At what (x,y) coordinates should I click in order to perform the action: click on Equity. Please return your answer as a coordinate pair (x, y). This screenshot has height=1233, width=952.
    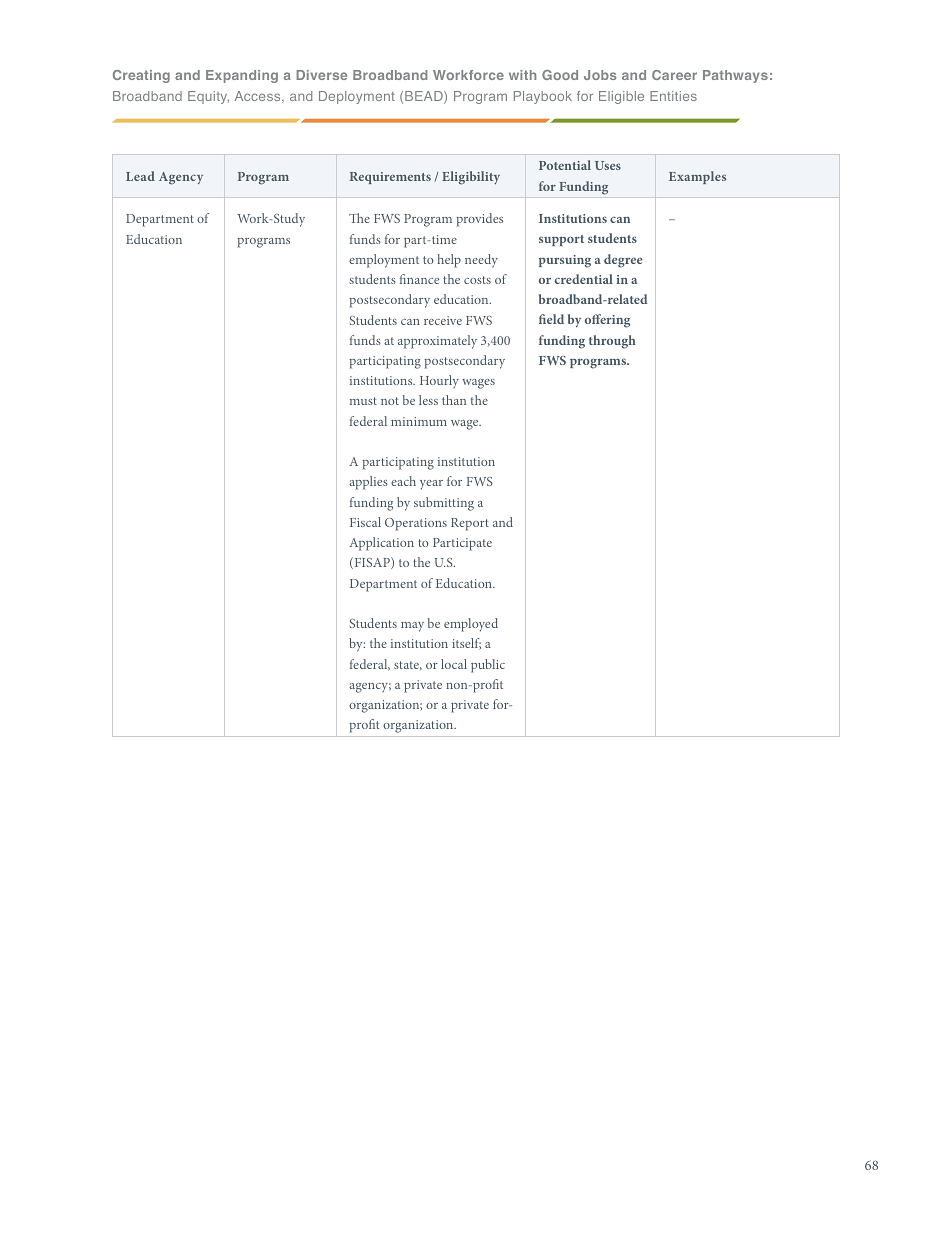
    Looking at the image, I should click on (208, 97).
